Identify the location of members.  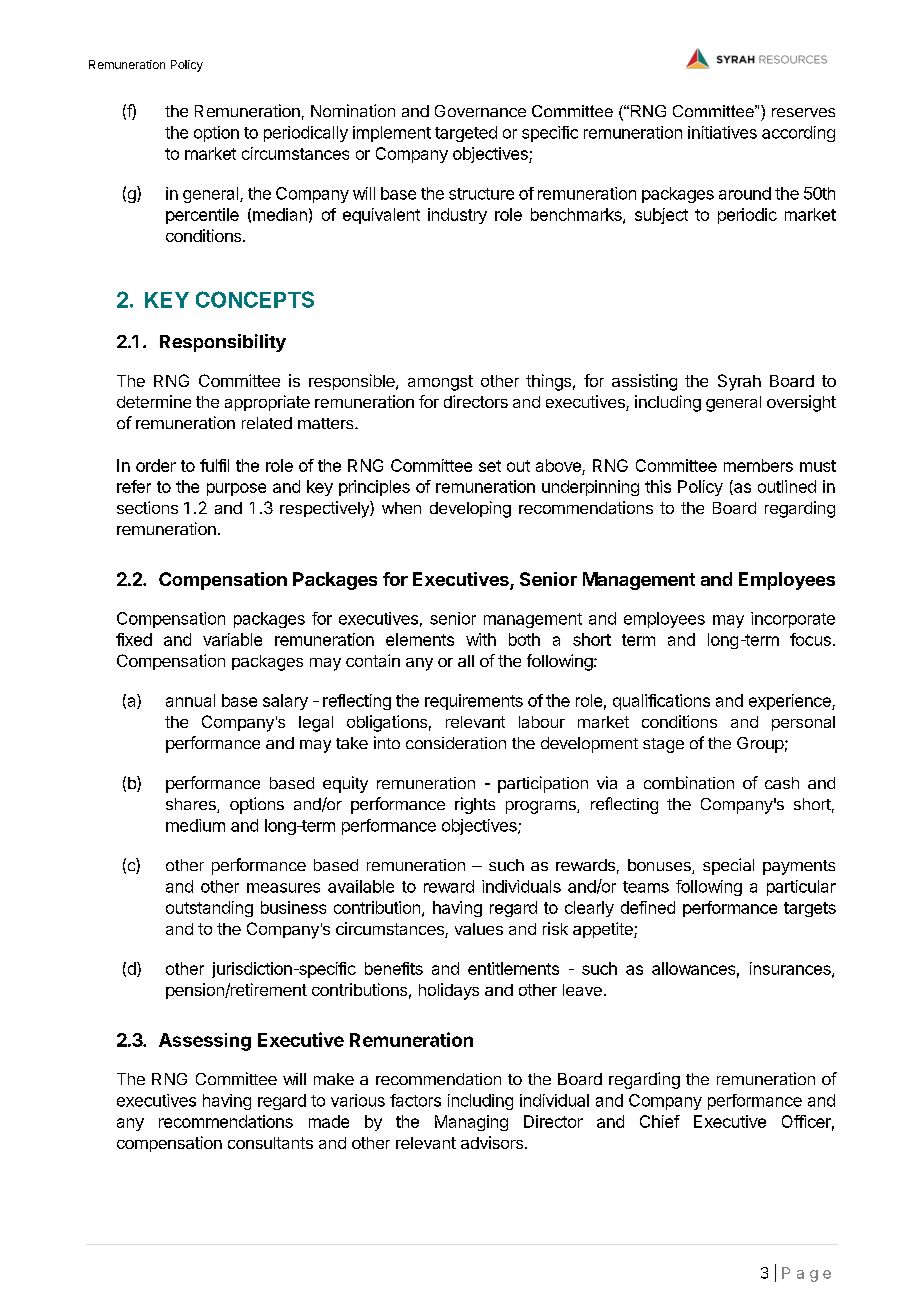
(758, 465).
